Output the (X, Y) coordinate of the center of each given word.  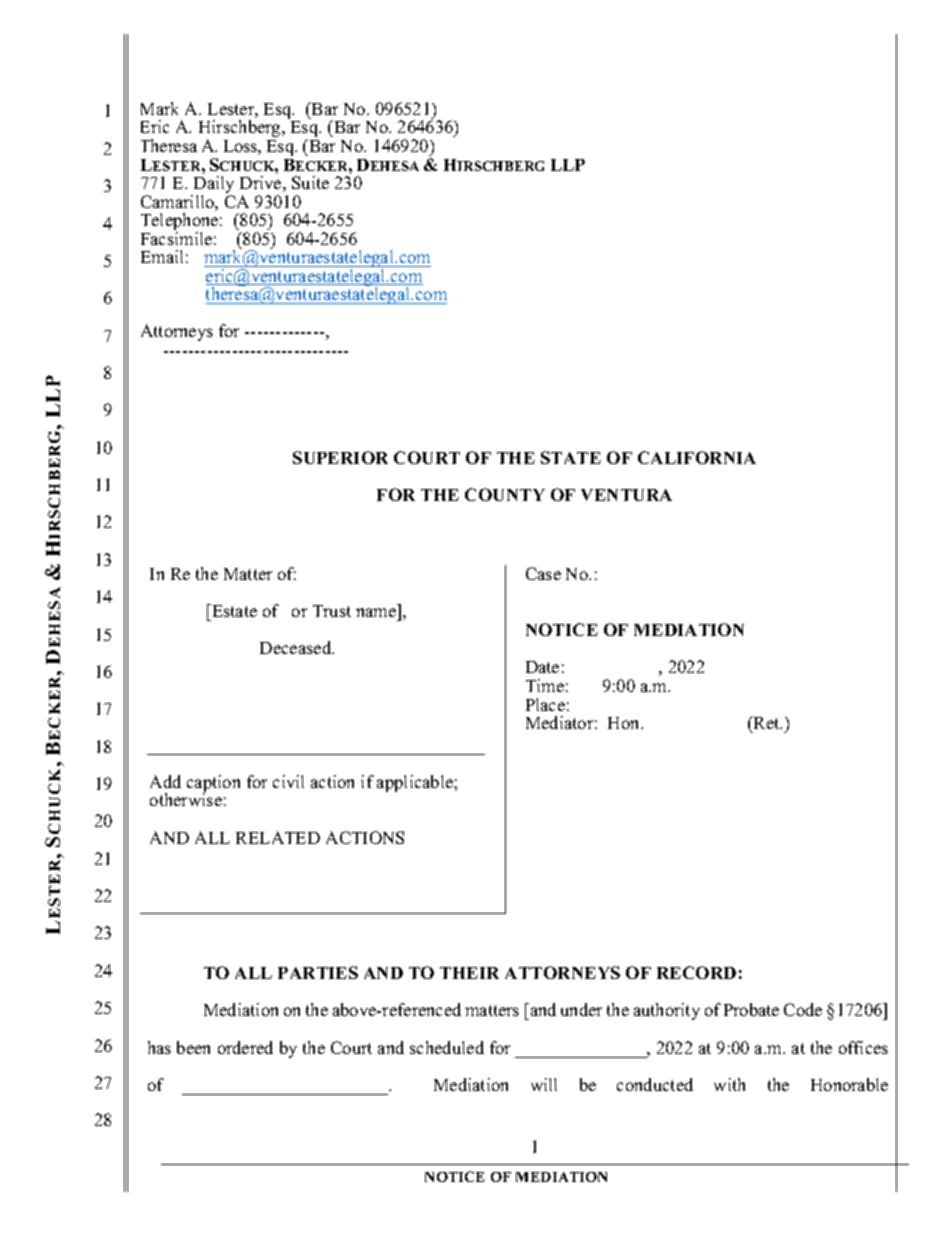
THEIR (469, 973)
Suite (310, 182)
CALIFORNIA (697, 457)
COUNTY (505, 494)
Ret (766, 722)
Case (543, 573)
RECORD (696, 972)
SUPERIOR (340, 457)
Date (542, 667)
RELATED (278, 837)
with (729, 1084)
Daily (212, 186)
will (544, 1084)
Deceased (297, 647)
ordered (245, 1047)
